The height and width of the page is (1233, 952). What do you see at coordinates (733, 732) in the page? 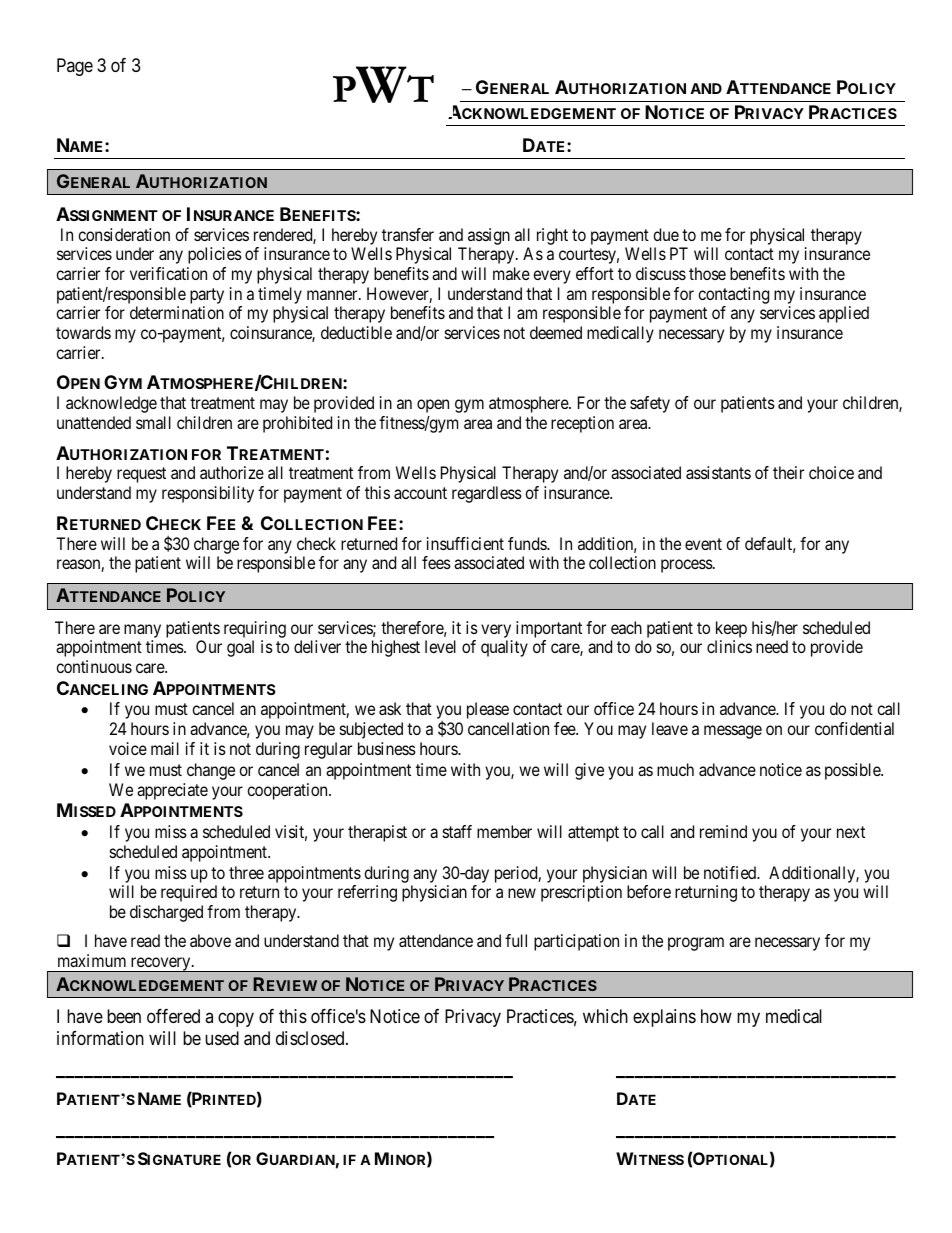
I see `message` at bounding box center [733, 732].
